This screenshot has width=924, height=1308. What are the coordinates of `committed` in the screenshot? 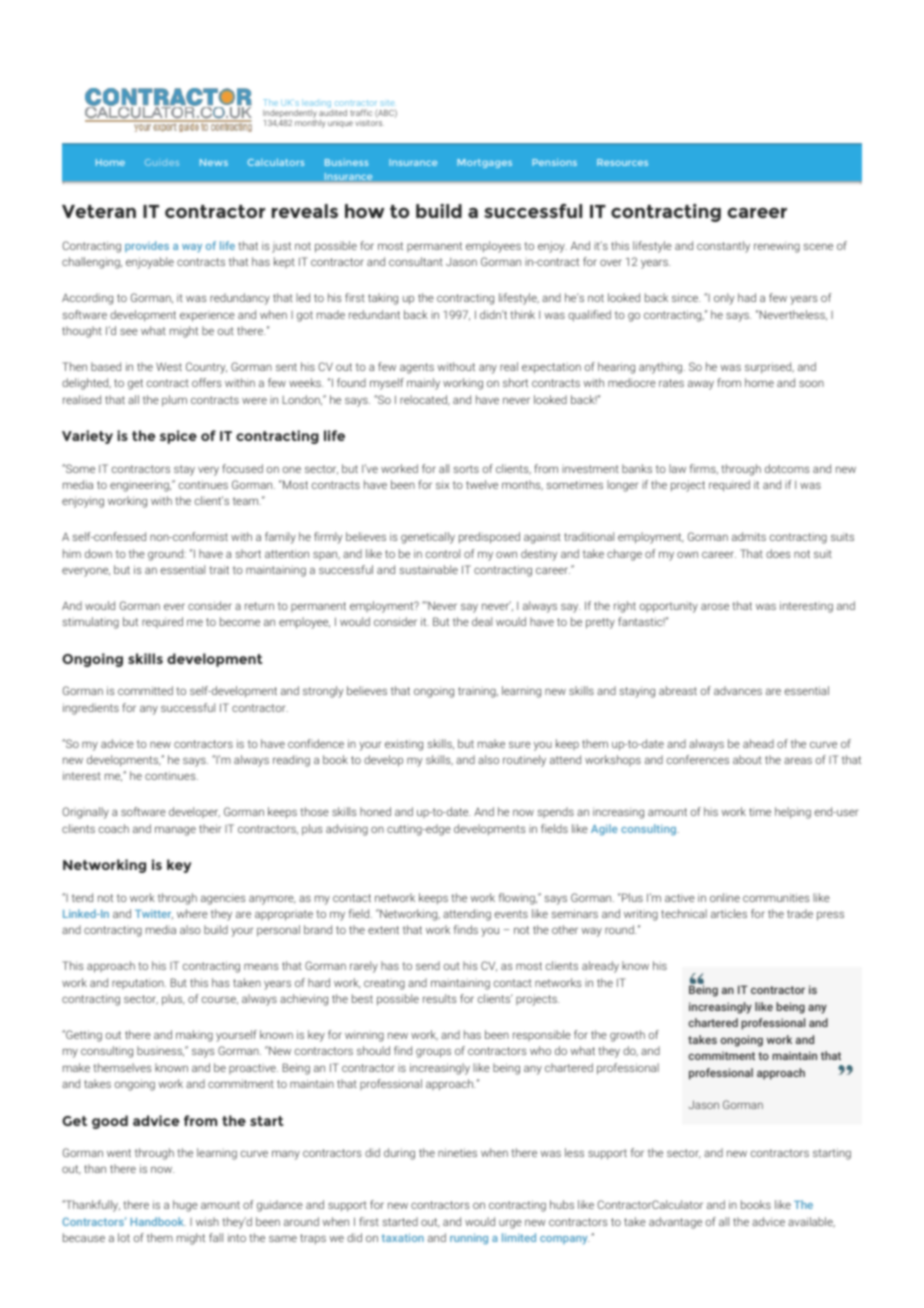 It's located at (145, 690).
